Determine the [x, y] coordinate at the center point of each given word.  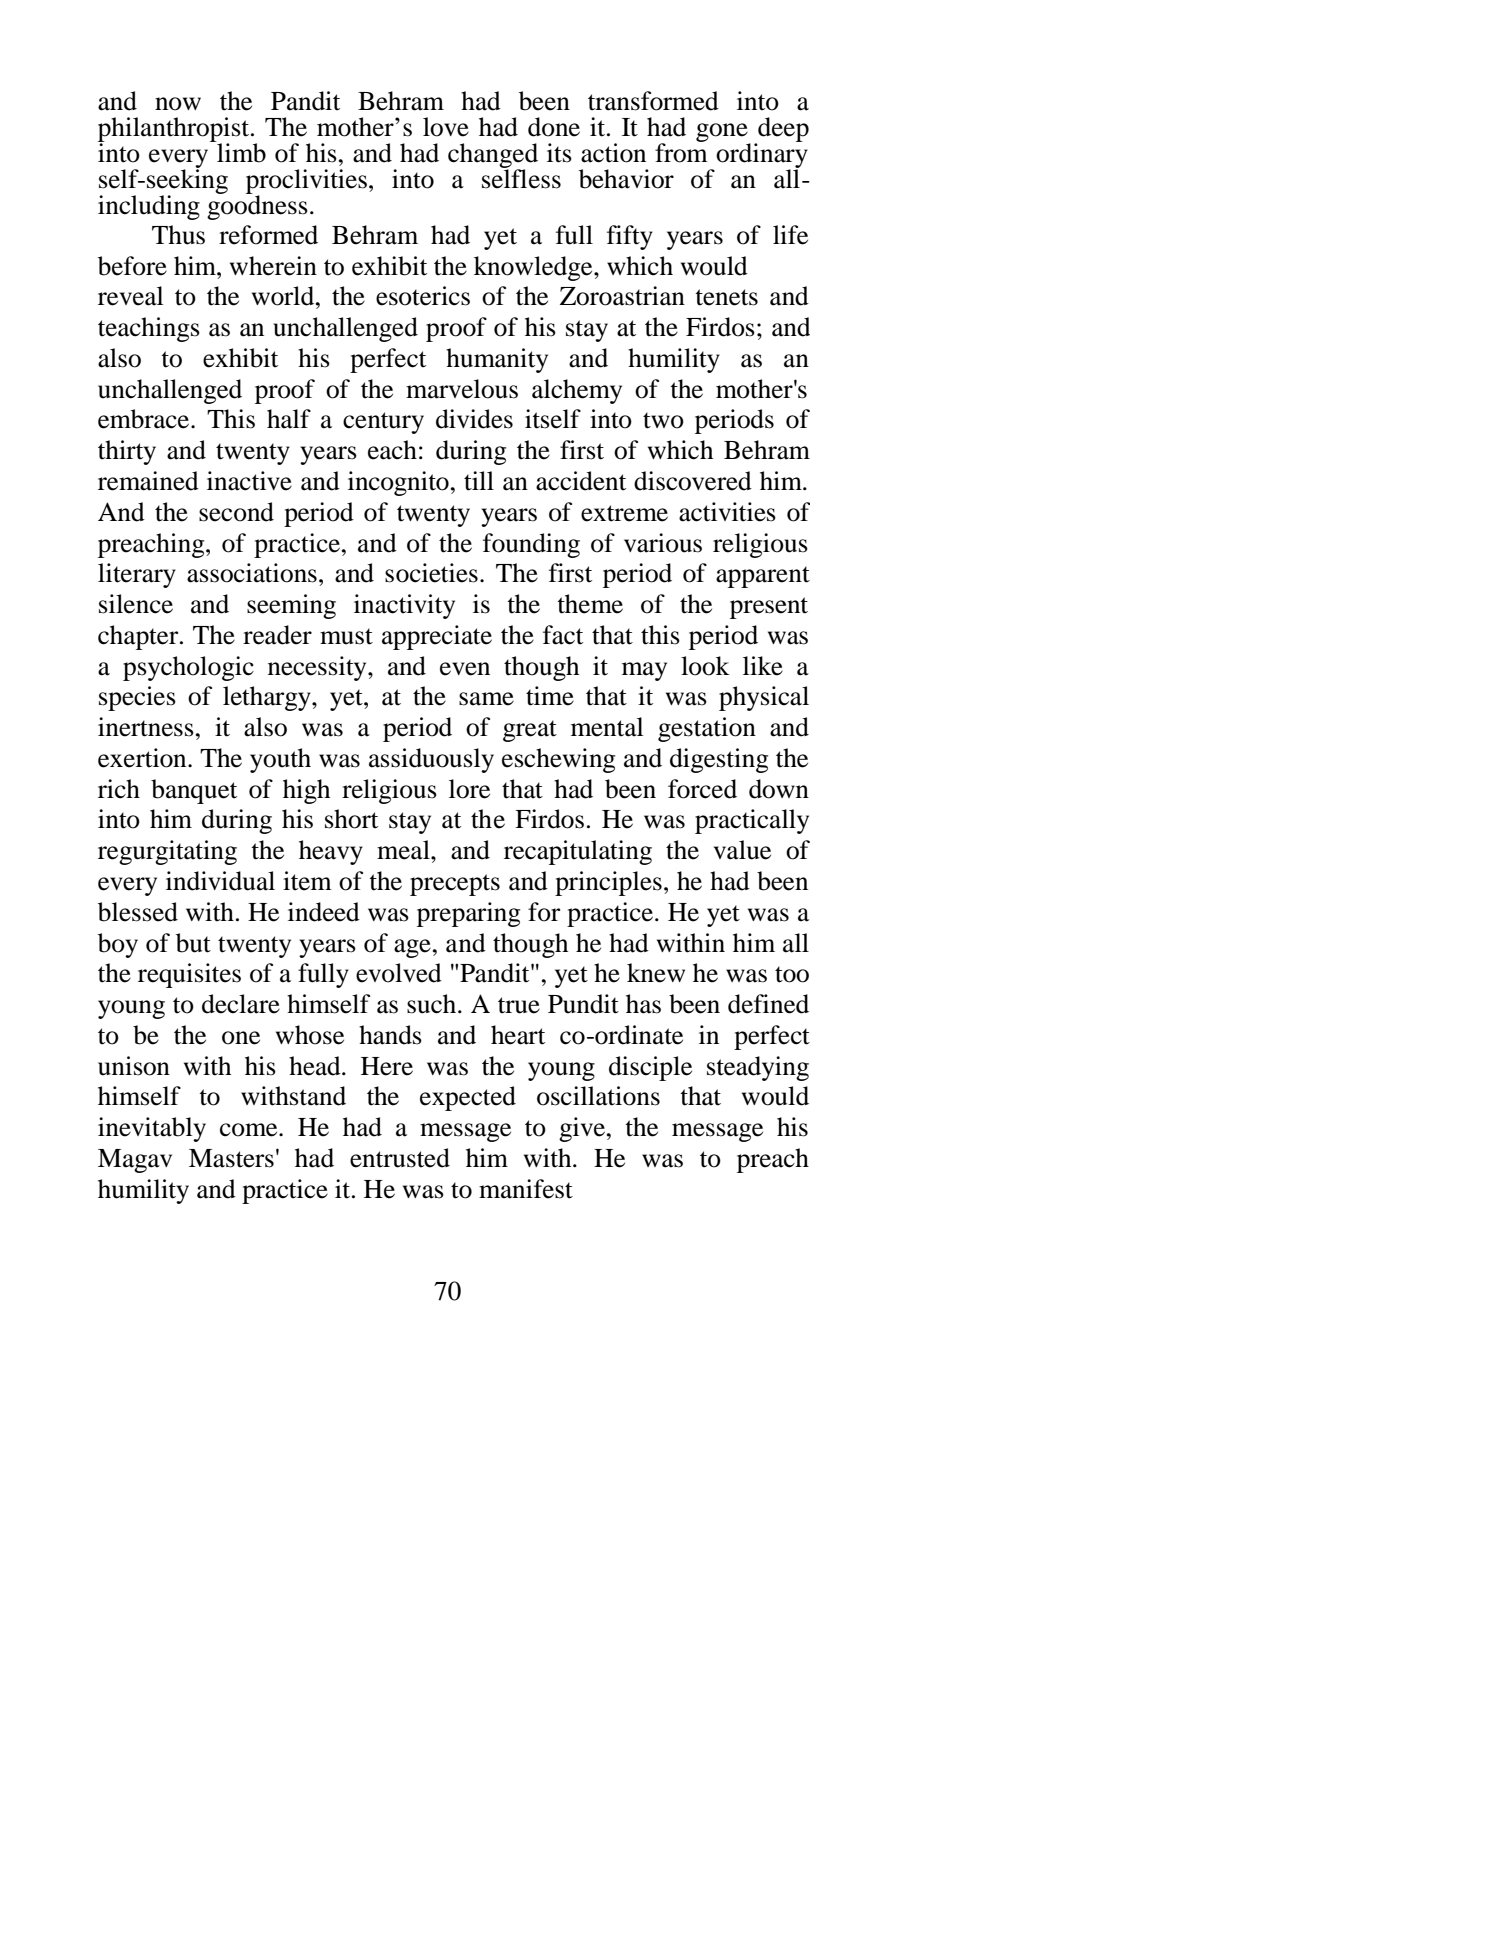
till [479, 481]
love [446, 127]
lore [469, 789]
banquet [194, 791]
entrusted [400, 1158]
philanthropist [175, 130]
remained [148, 481]
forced [702, 789]
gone [723, 133]
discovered [693, 481]
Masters [231, 1158]
